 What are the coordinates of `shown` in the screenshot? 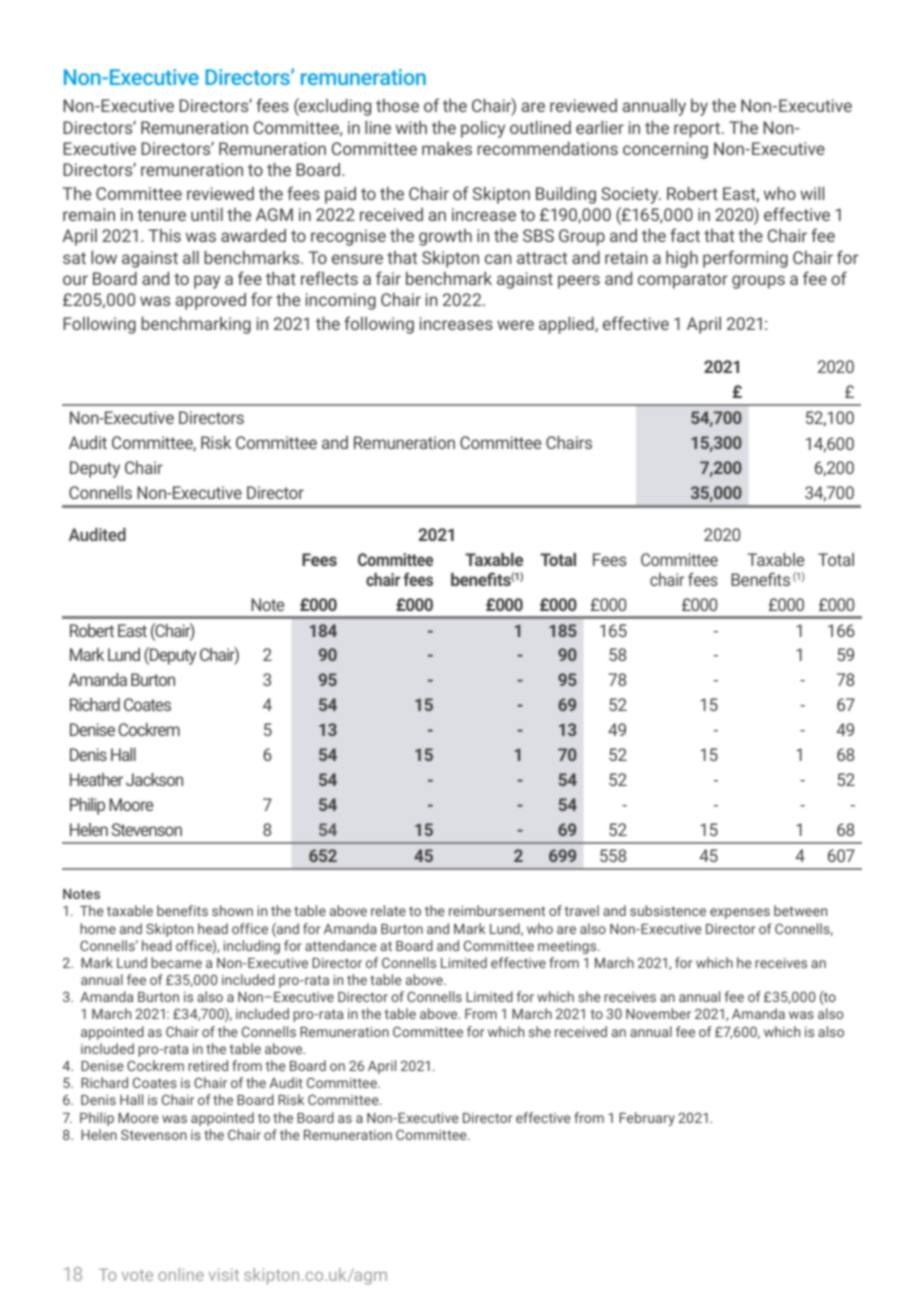 It's located at (232, 910).
